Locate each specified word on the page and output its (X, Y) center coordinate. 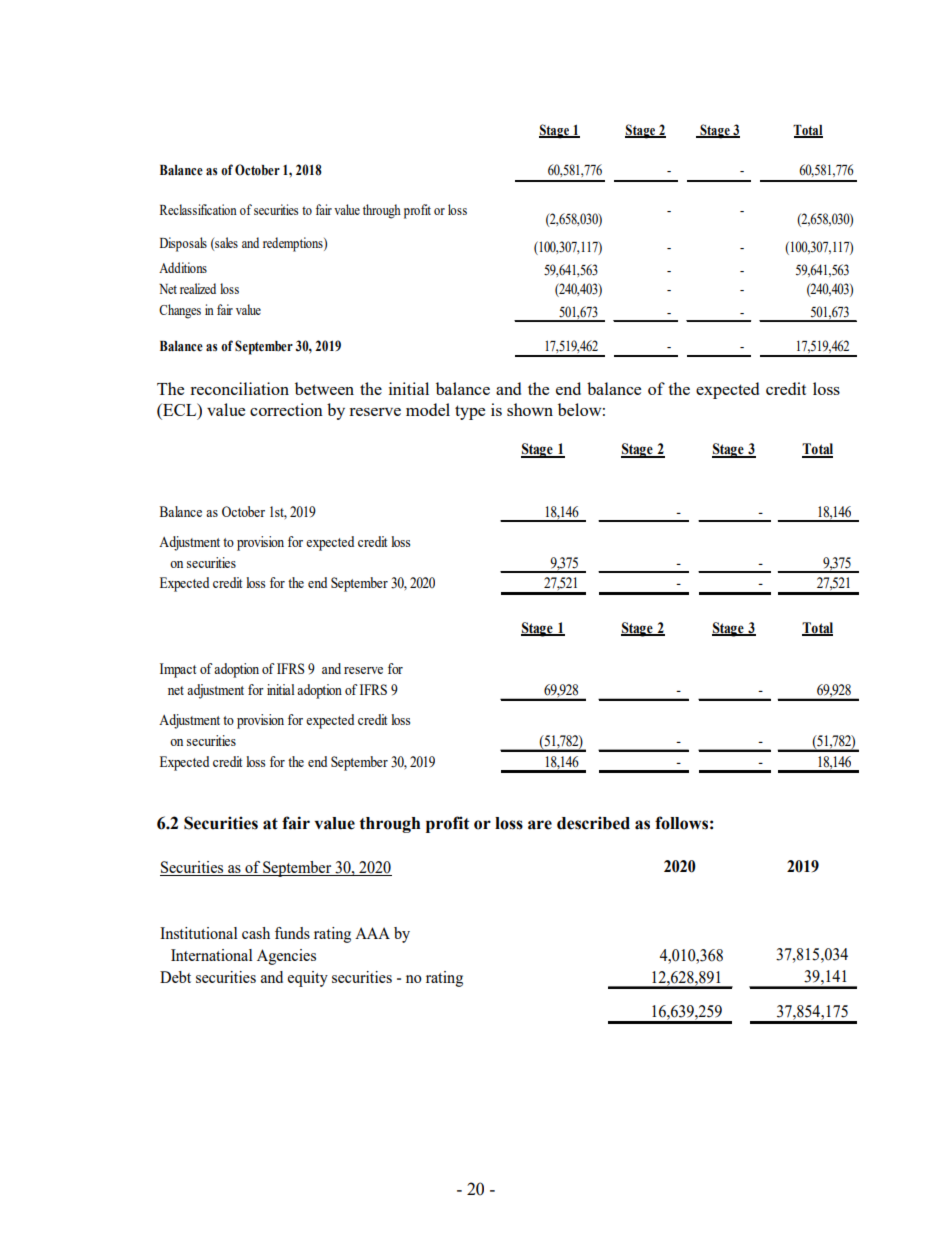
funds (292, 933)
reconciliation (239, 388)
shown (530, 409)
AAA (372, 933)
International (212, 955)
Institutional (199, 933)
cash (256, 933)
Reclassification (198, 209)
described (593, 823)
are (540, 825)
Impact (178, 670)
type (470, 412)
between (324, 388)
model (428, 409)
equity (308, 979)
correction (286, 409)
